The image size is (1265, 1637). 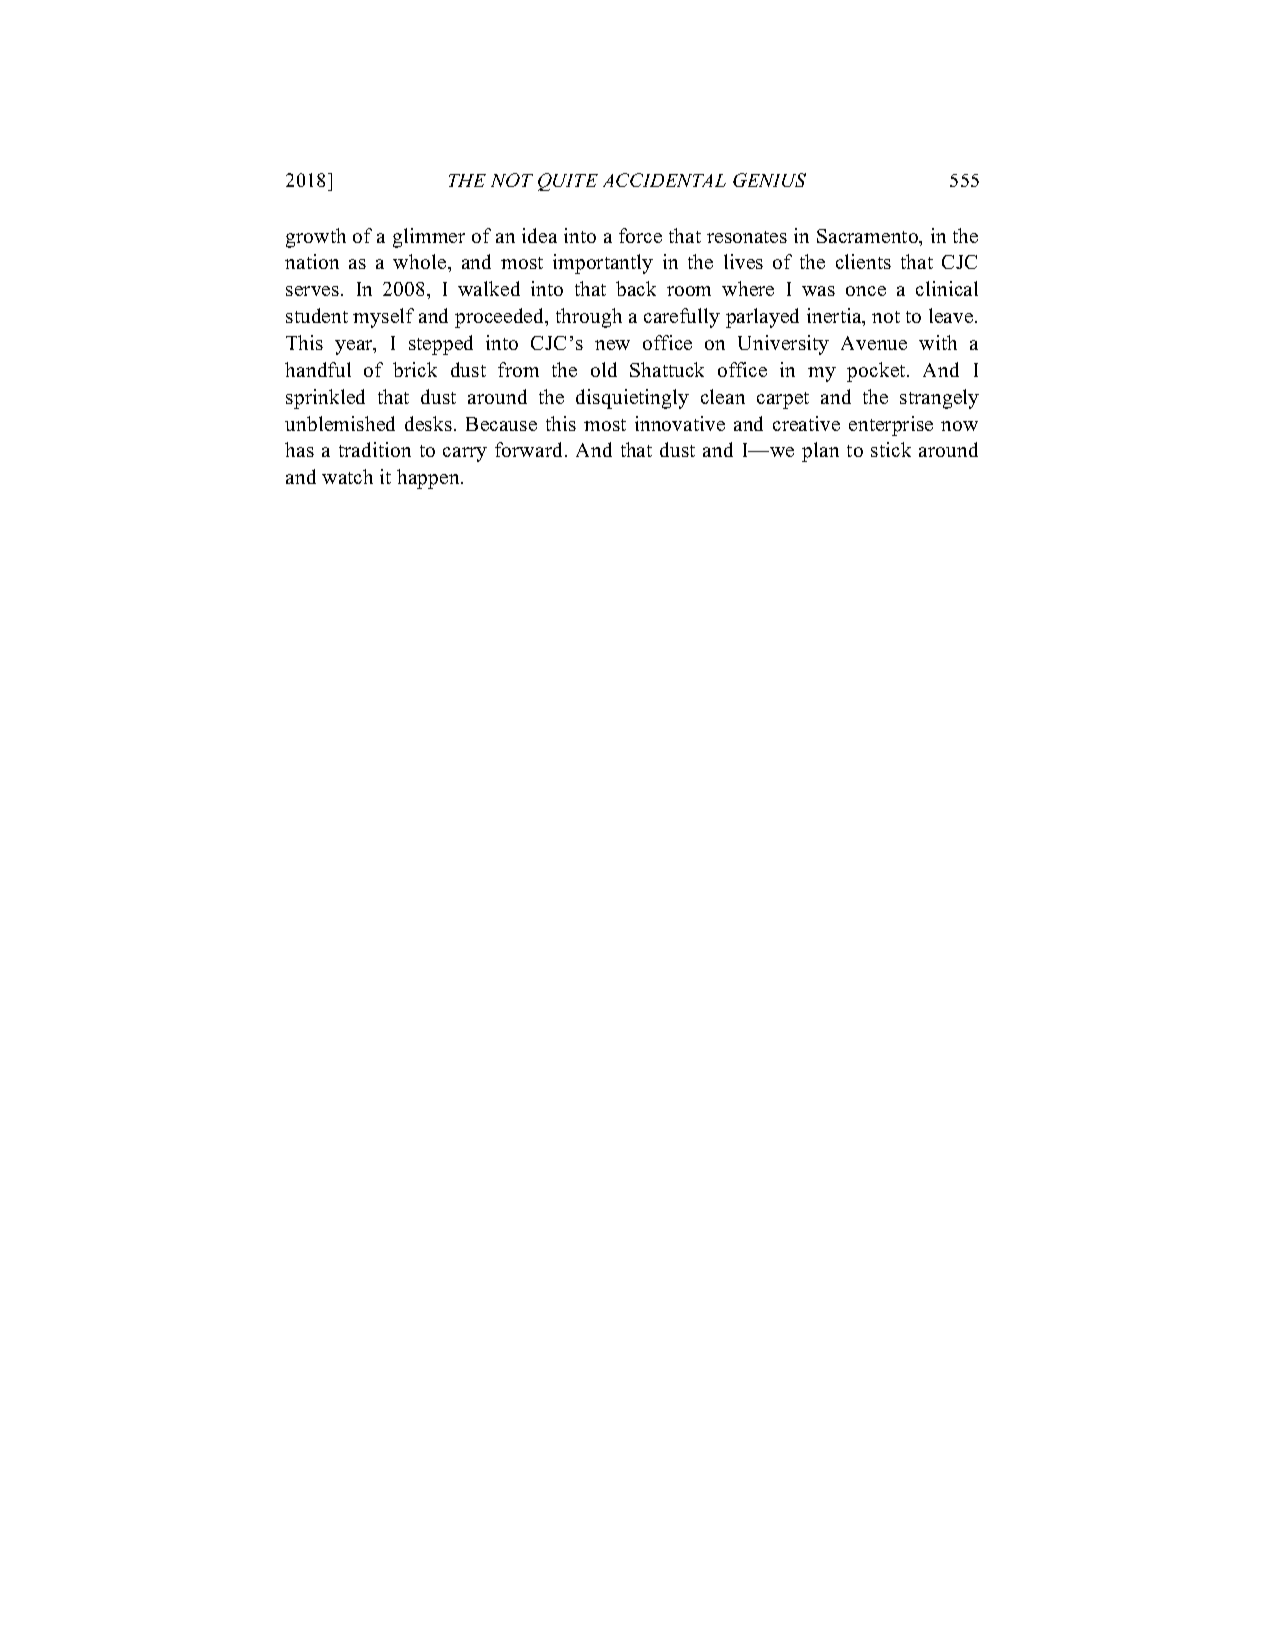 I want to click on GENIUS, so click(x=769, y=180).
